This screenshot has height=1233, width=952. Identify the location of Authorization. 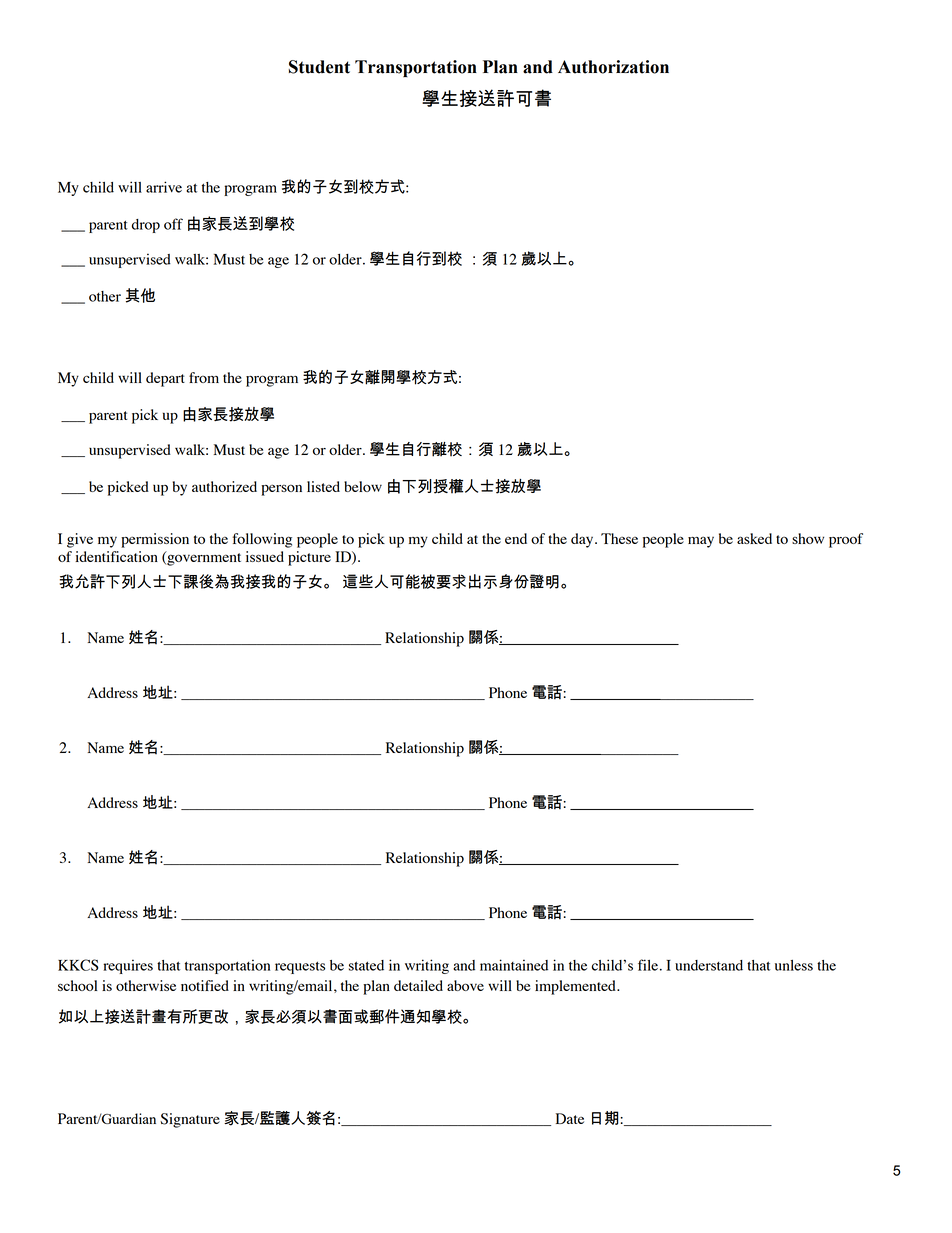
(613, 67).
